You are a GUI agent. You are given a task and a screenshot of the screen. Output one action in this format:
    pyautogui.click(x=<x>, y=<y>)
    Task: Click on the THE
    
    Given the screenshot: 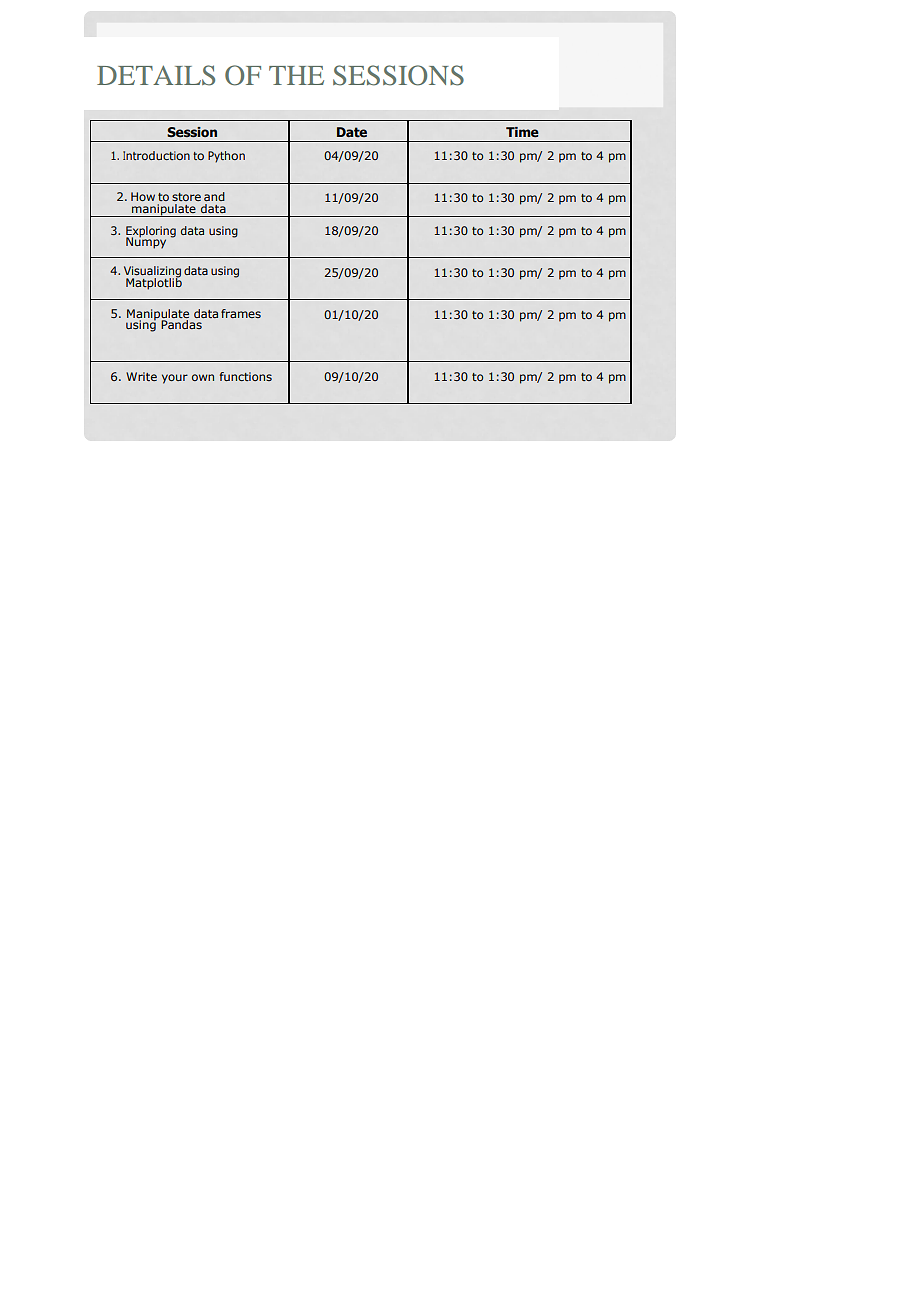 What is the action you would take?
    pyautogui.click(x=296, y=75)
